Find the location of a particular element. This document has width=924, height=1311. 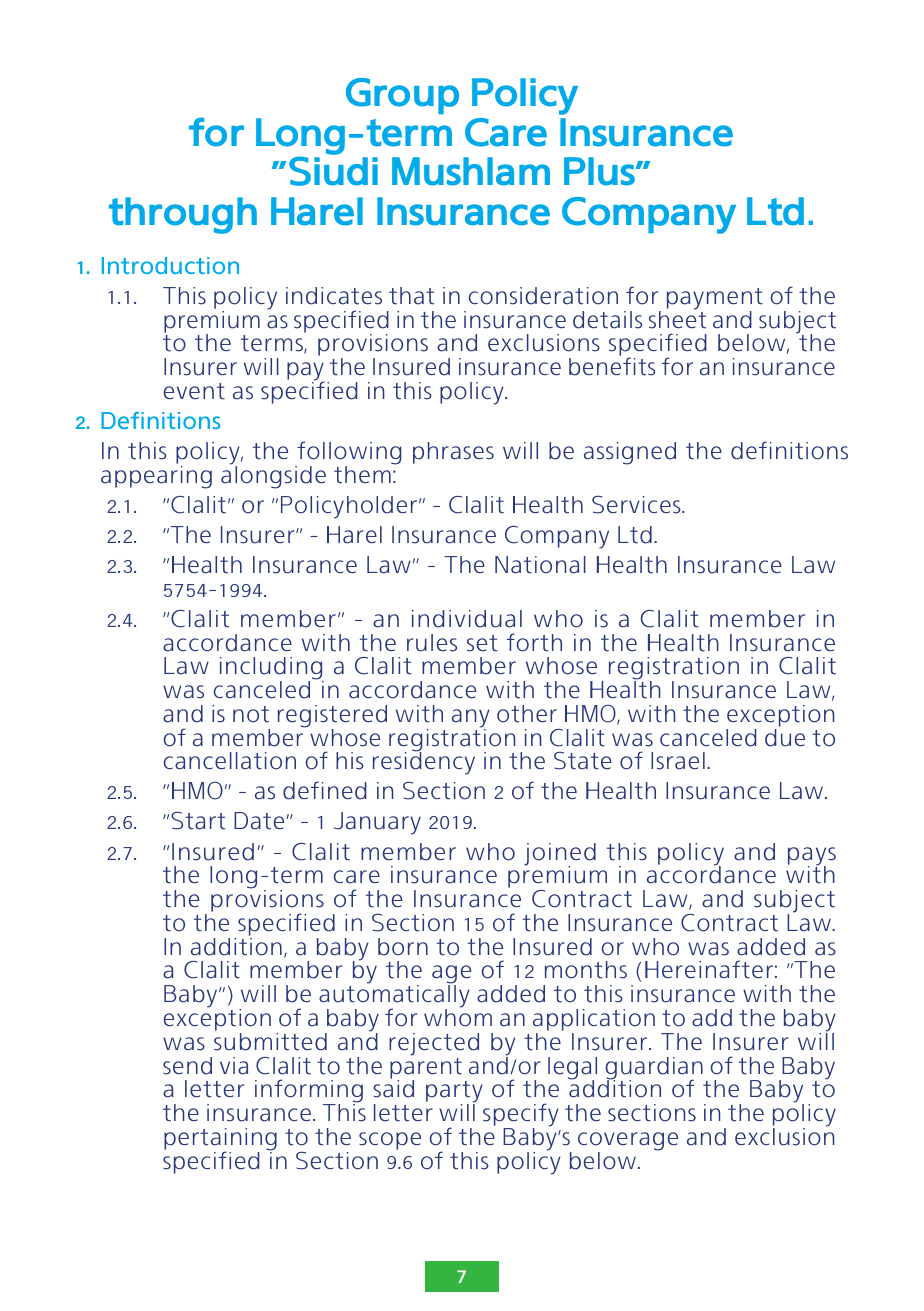

appearing is located at coordinates (156, 477).
